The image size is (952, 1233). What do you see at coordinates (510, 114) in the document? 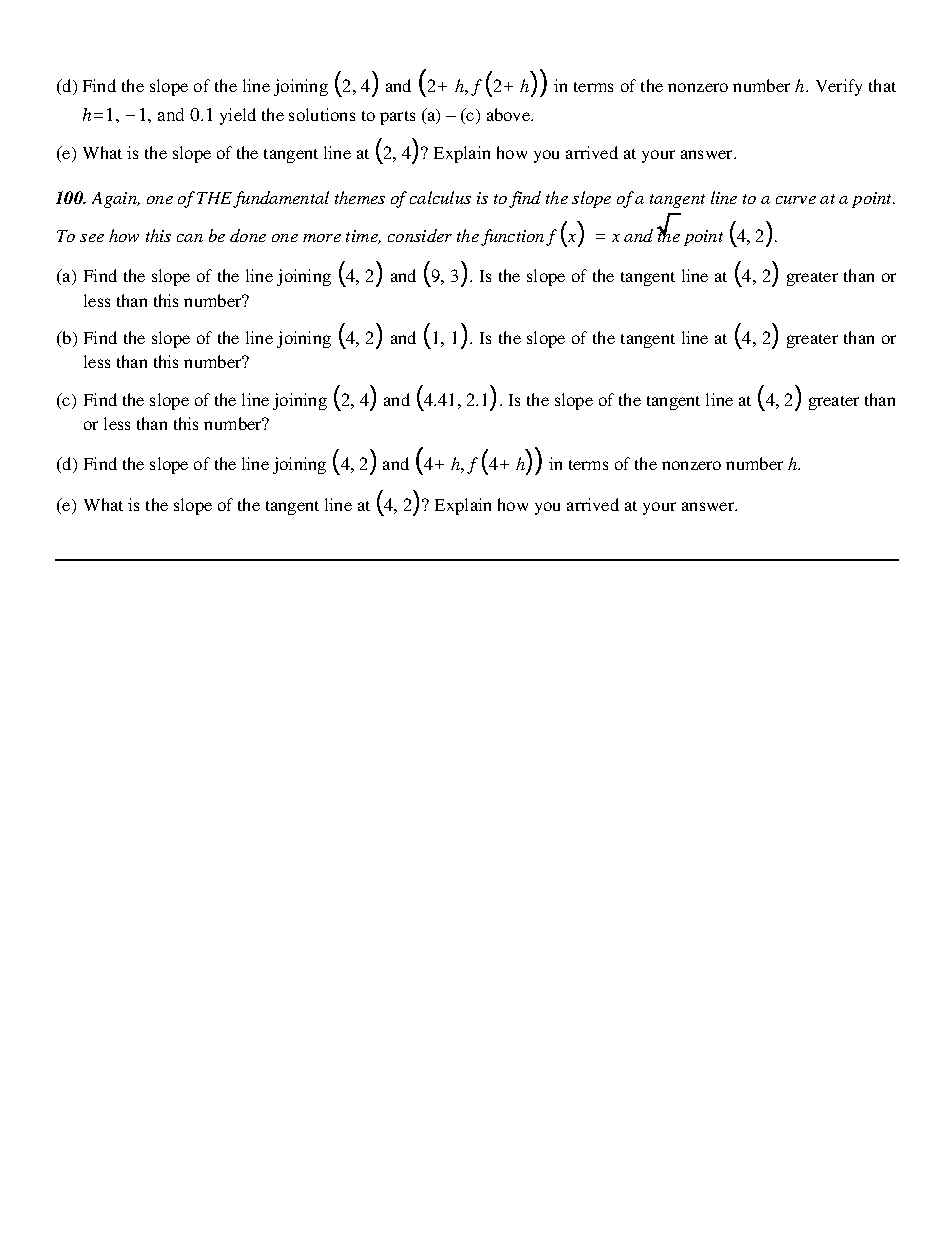
I see `above` at bounding box center [510, 114].
